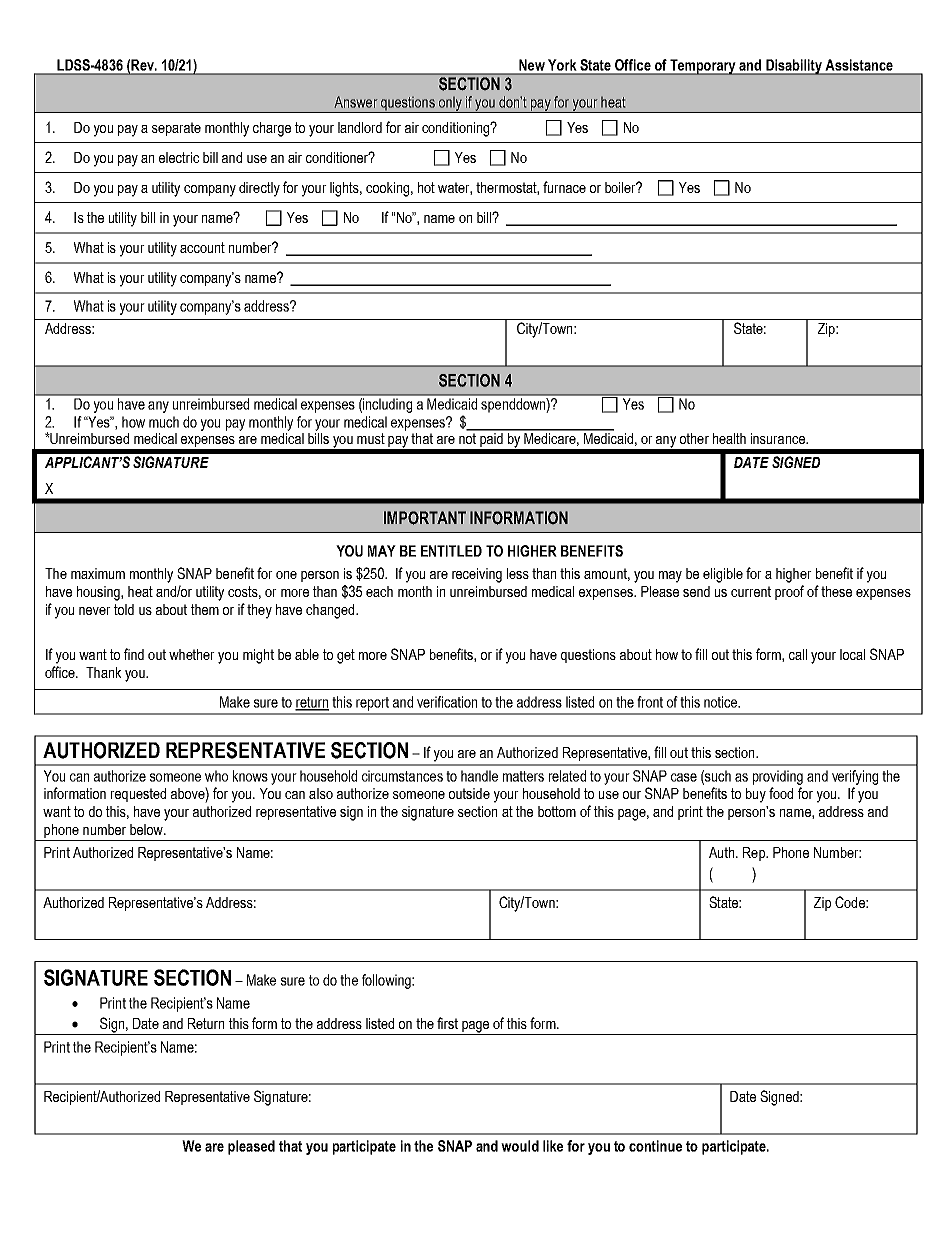 The height and width of the document is (1233, 952). What do you see at coordinates (447, 1023) in the document?
I see `first` at bounding box center [447, 1023].
